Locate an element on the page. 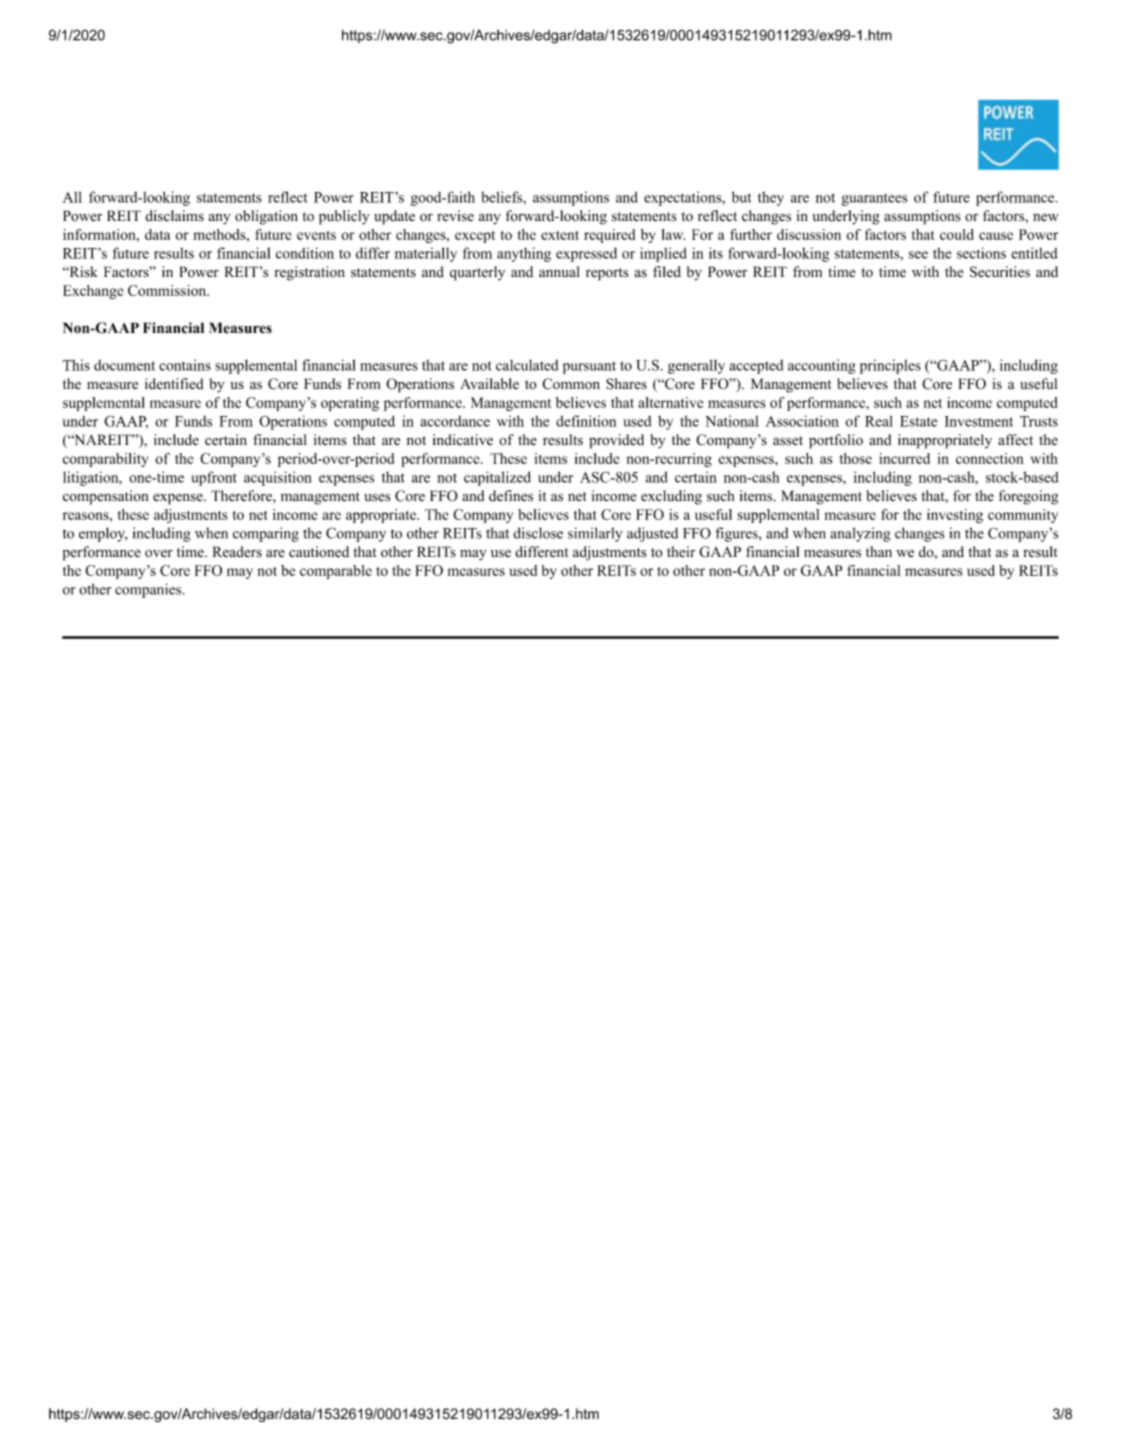  guarantees is located at coordinates (875, 199).
